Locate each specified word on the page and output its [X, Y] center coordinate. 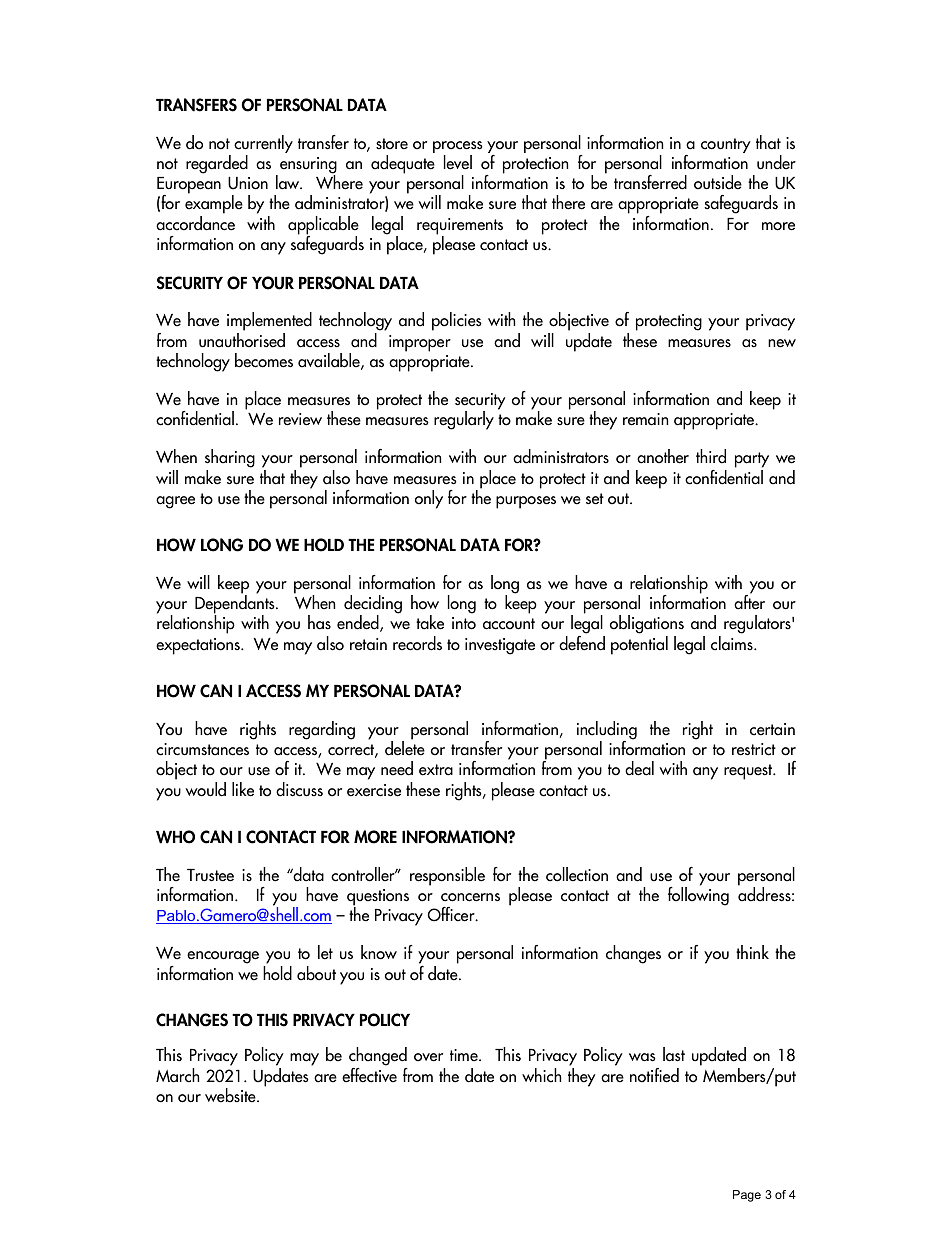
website [231, 1095]
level [458, 162]
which [541, 1075]
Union [248, 183]
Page [747, 1196]
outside [718, 182]
